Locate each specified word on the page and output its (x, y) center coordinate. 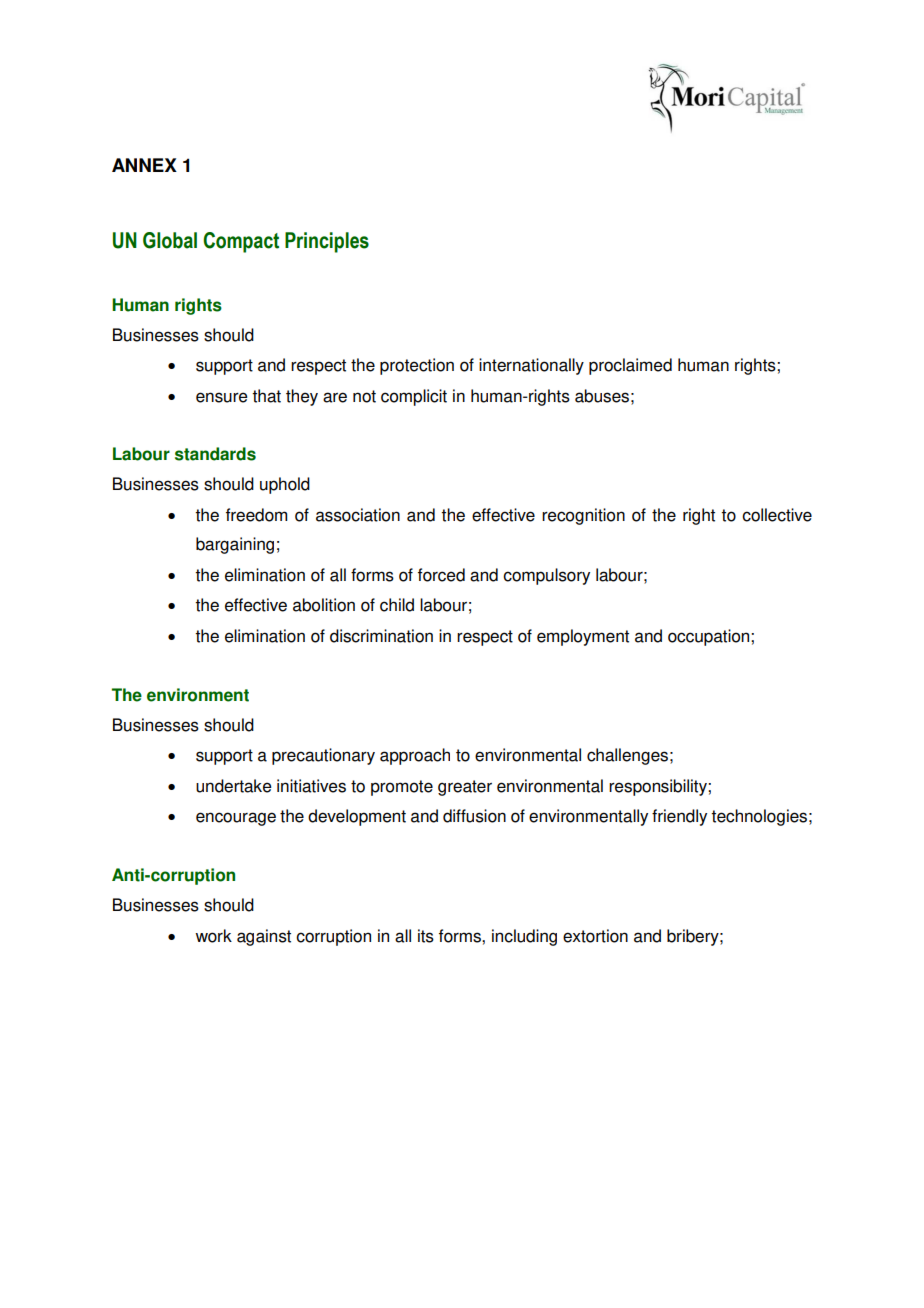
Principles (327, 242)
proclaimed (630, 366)
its (426, 936)
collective (777, 515)
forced (441, 575)
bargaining (235, 545)
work (213, 936)
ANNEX (144, 165)
